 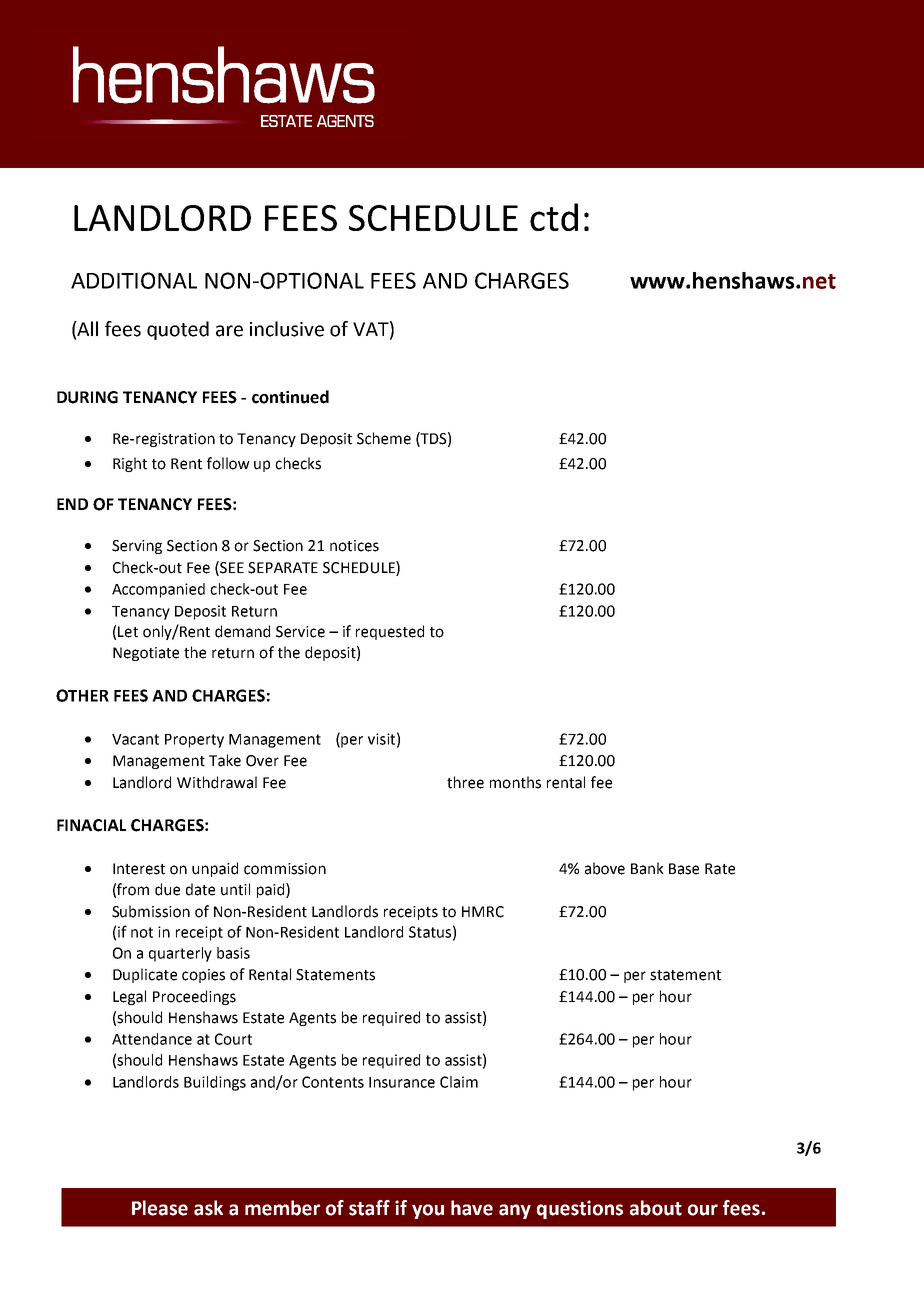 What do you see at coordinates (160, 1208) in the screenshot?
I see `Please` at bounding box center [160, 1208].
